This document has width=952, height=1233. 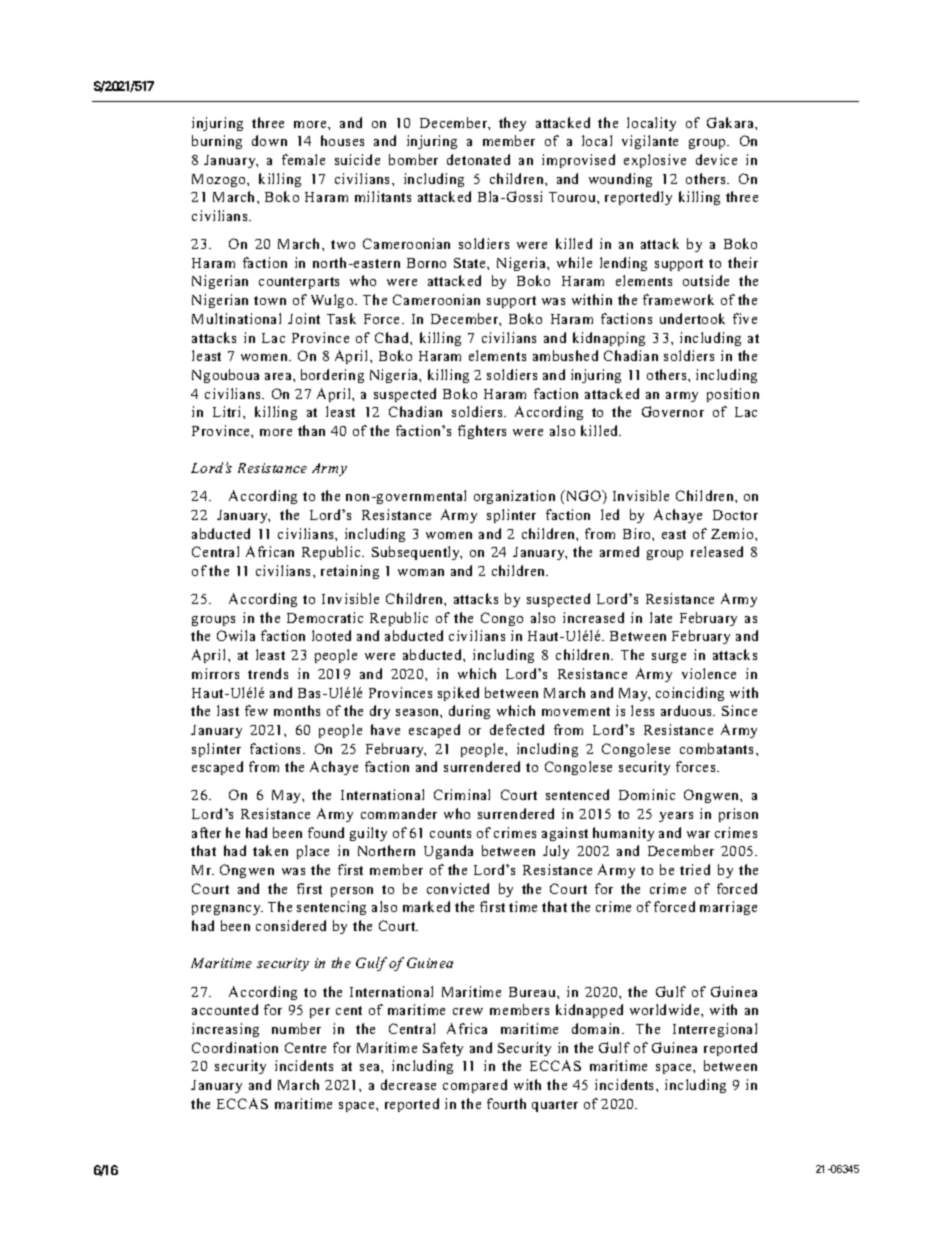 I want to click on fighters, so click(x=482, y=432).
